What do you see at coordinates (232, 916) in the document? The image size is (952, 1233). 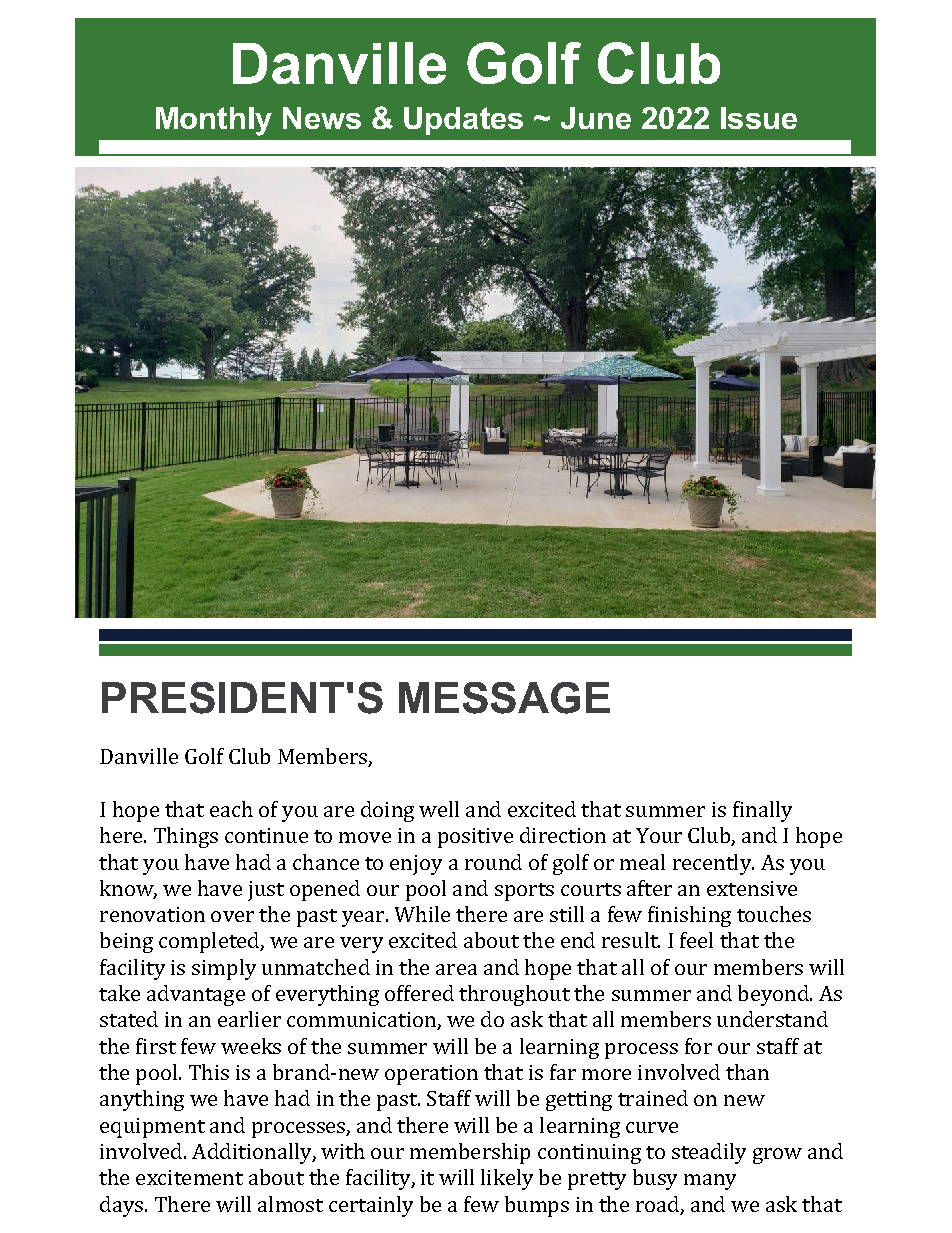 I see `over` at bounding box center [232, 916].
